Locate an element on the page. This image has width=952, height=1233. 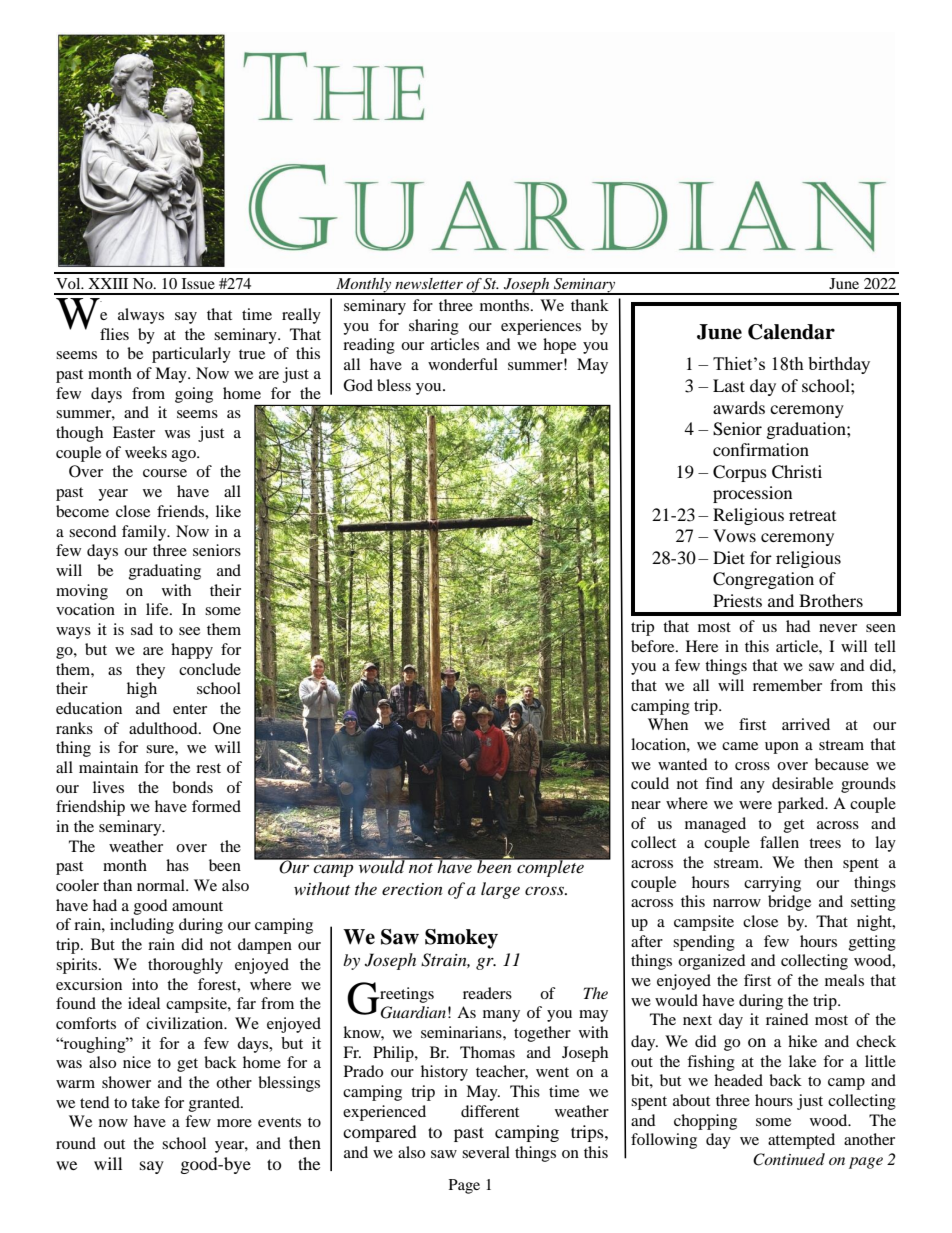
large is located at coordinates (500, 890).
